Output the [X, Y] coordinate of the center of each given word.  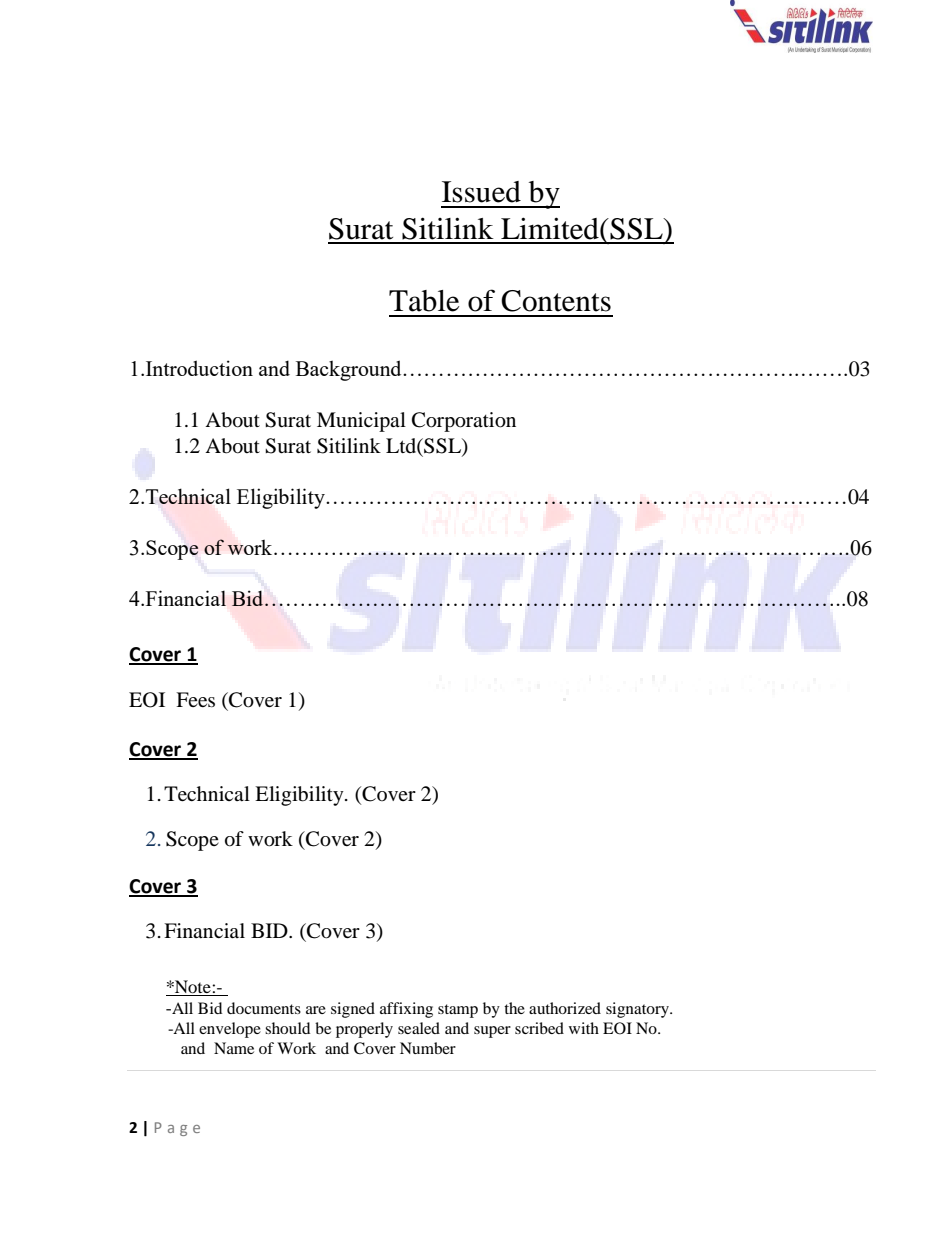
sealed [419, 1028]
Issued [481, 192]
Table [424, 301]
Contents [556, 301]
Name [234, 1048]
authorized [565, 1008]
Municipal [361, 422]
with [584, 1028]
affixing [406, 1010]
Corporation [464, 422]
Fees [195, 699]
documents [264, 1008]
